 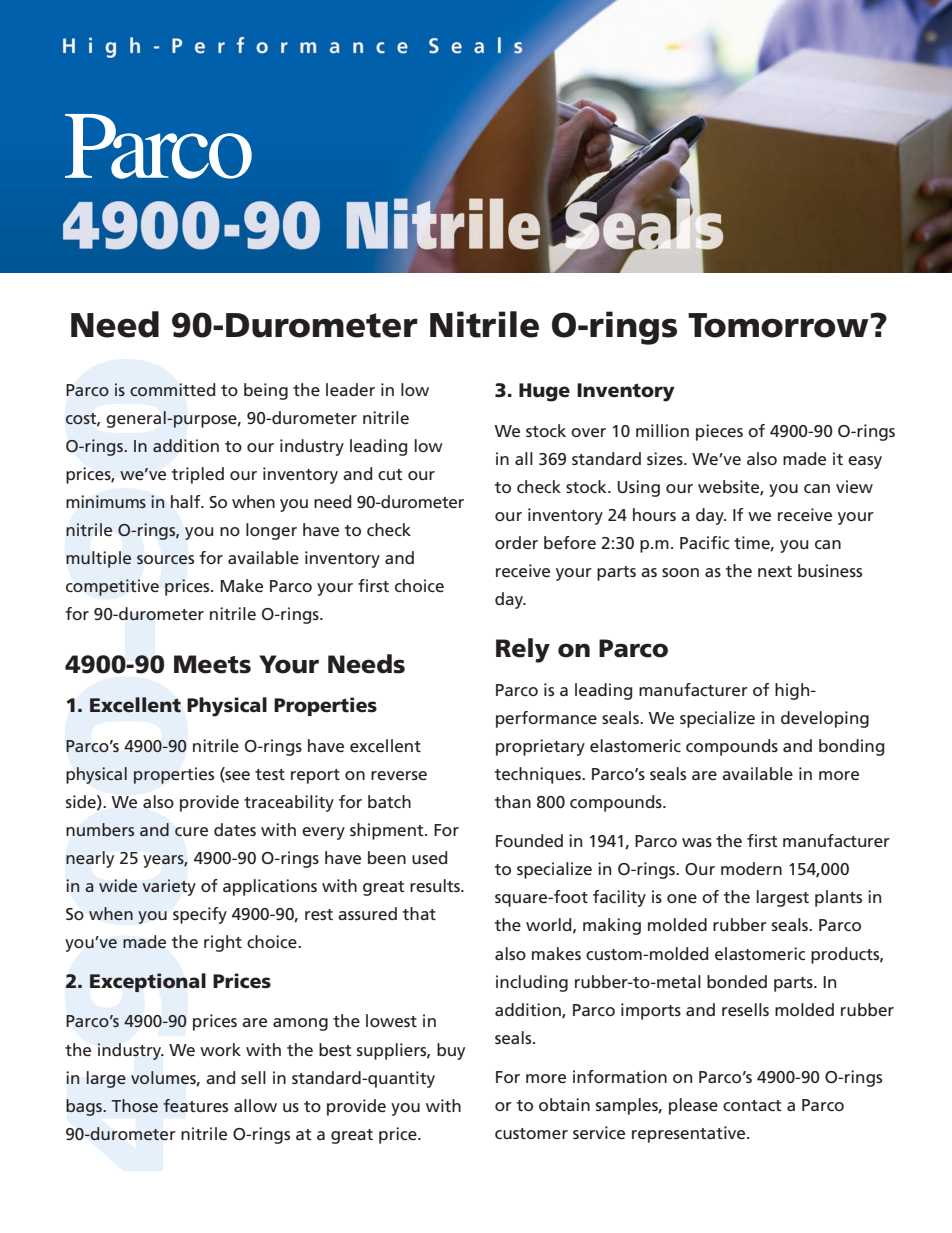 What do you see at coordinates (523, 650) in the screenshot?
I see `Rely` at bounding box center [523, 650].
